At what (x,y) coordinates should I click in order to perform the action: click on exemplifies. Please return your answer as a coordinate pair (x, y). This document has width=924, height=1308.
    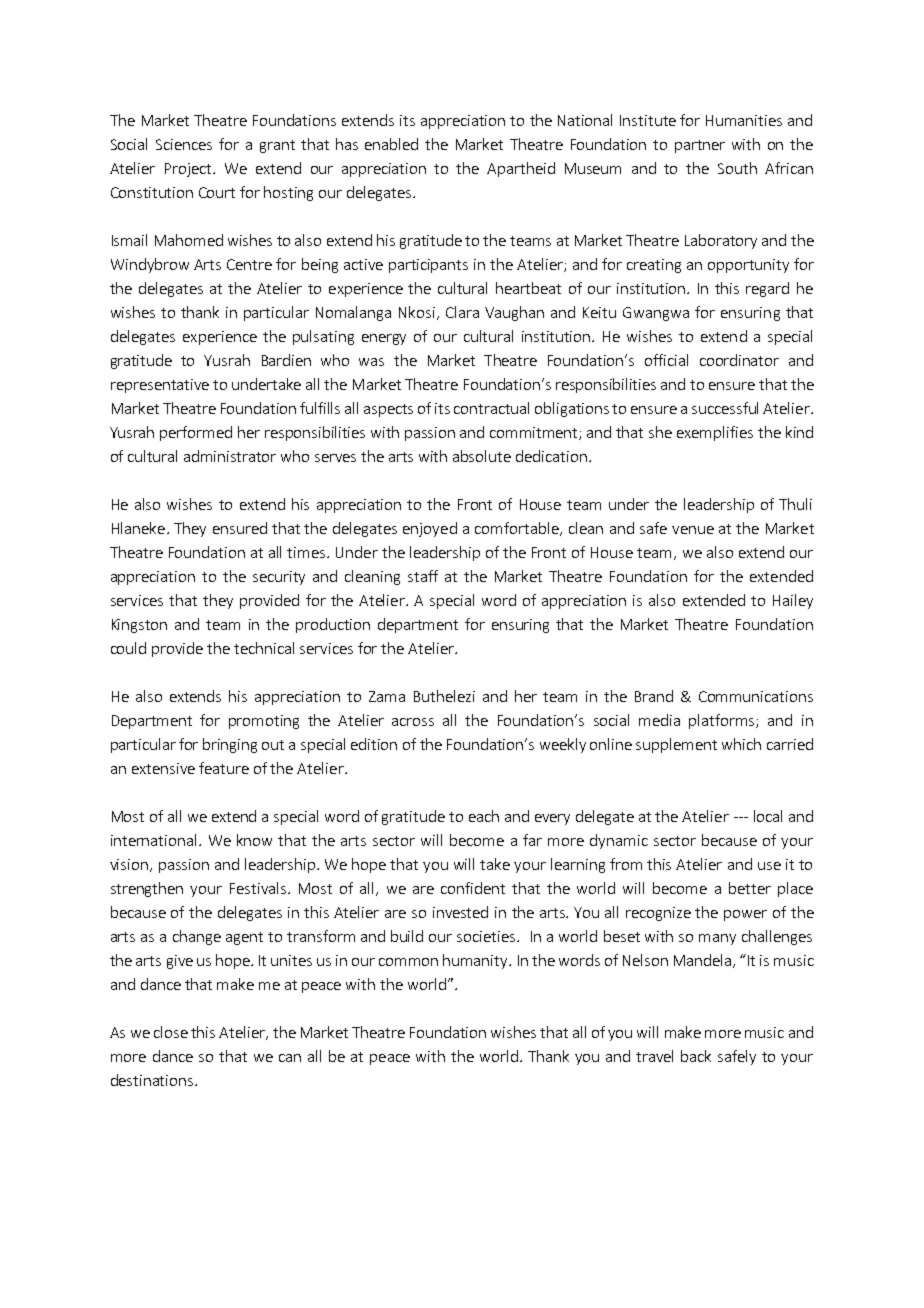
    Looking at the image, I should click on (715, 433).
